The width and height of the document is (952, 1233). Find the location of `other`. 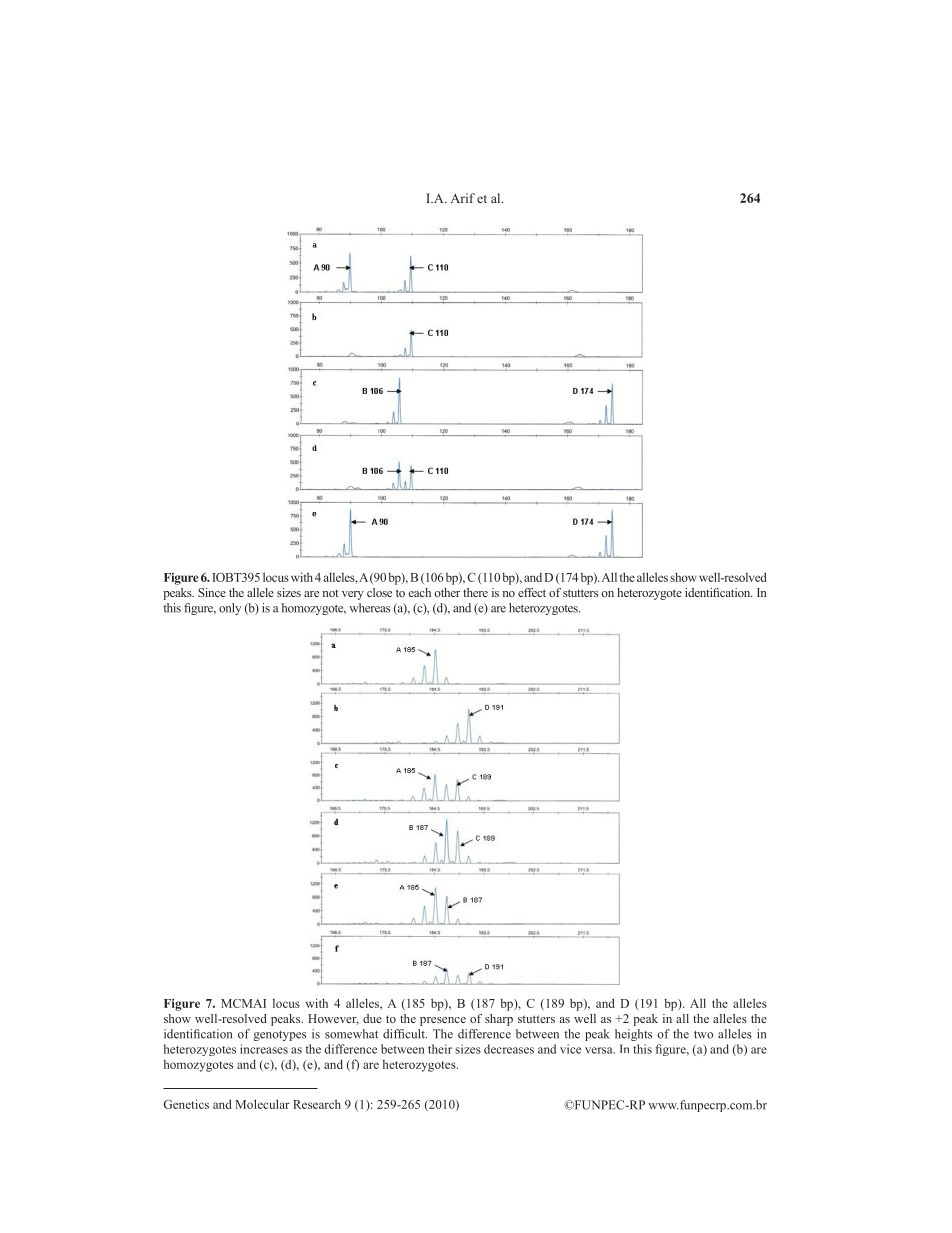

other is located at coordinates (447, 592).
